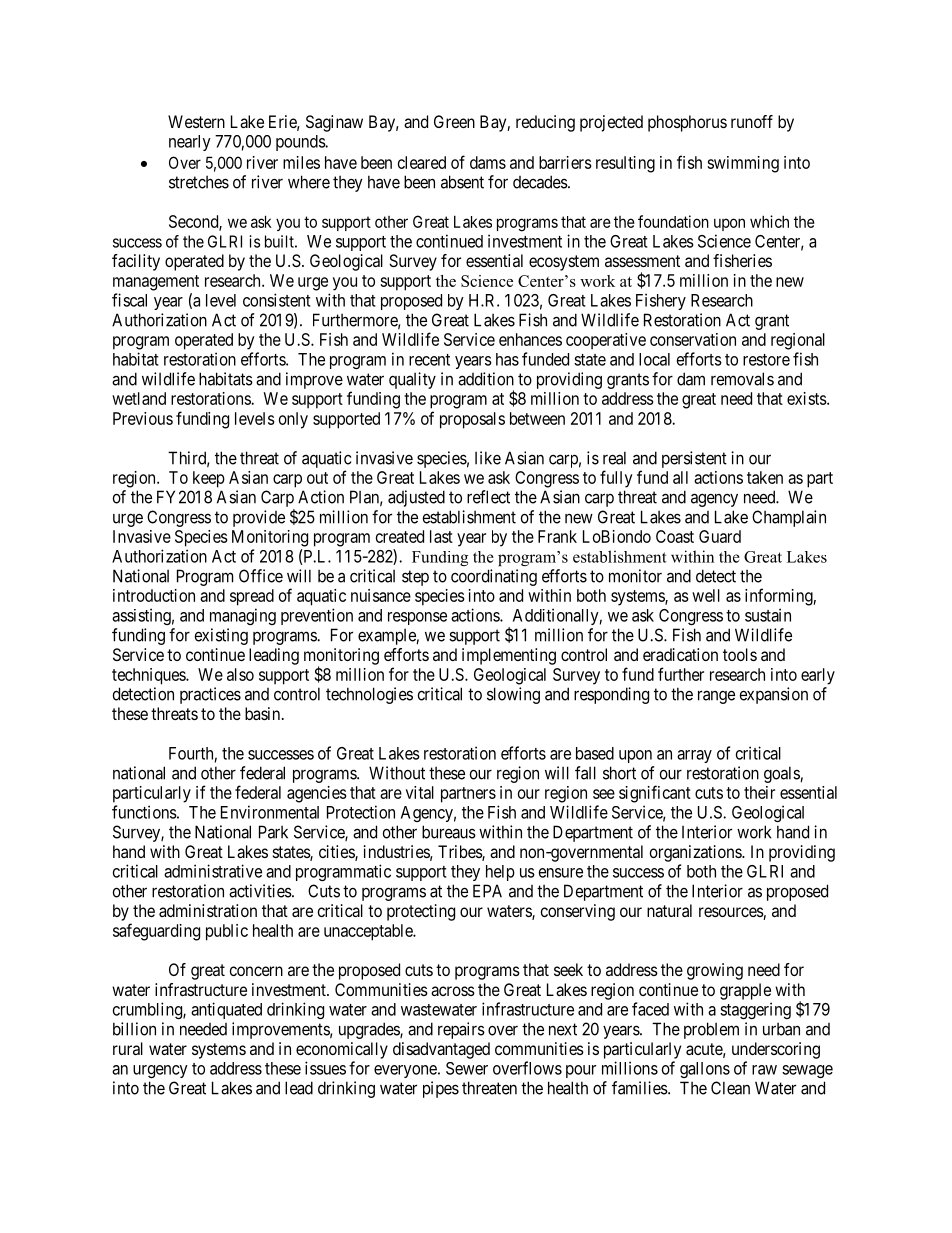 This screenshot has width=952, height=1233. What do you see at coordinates (743, 164) in the screenshot?
I see `swimming` at bounding box center [743, 164].
